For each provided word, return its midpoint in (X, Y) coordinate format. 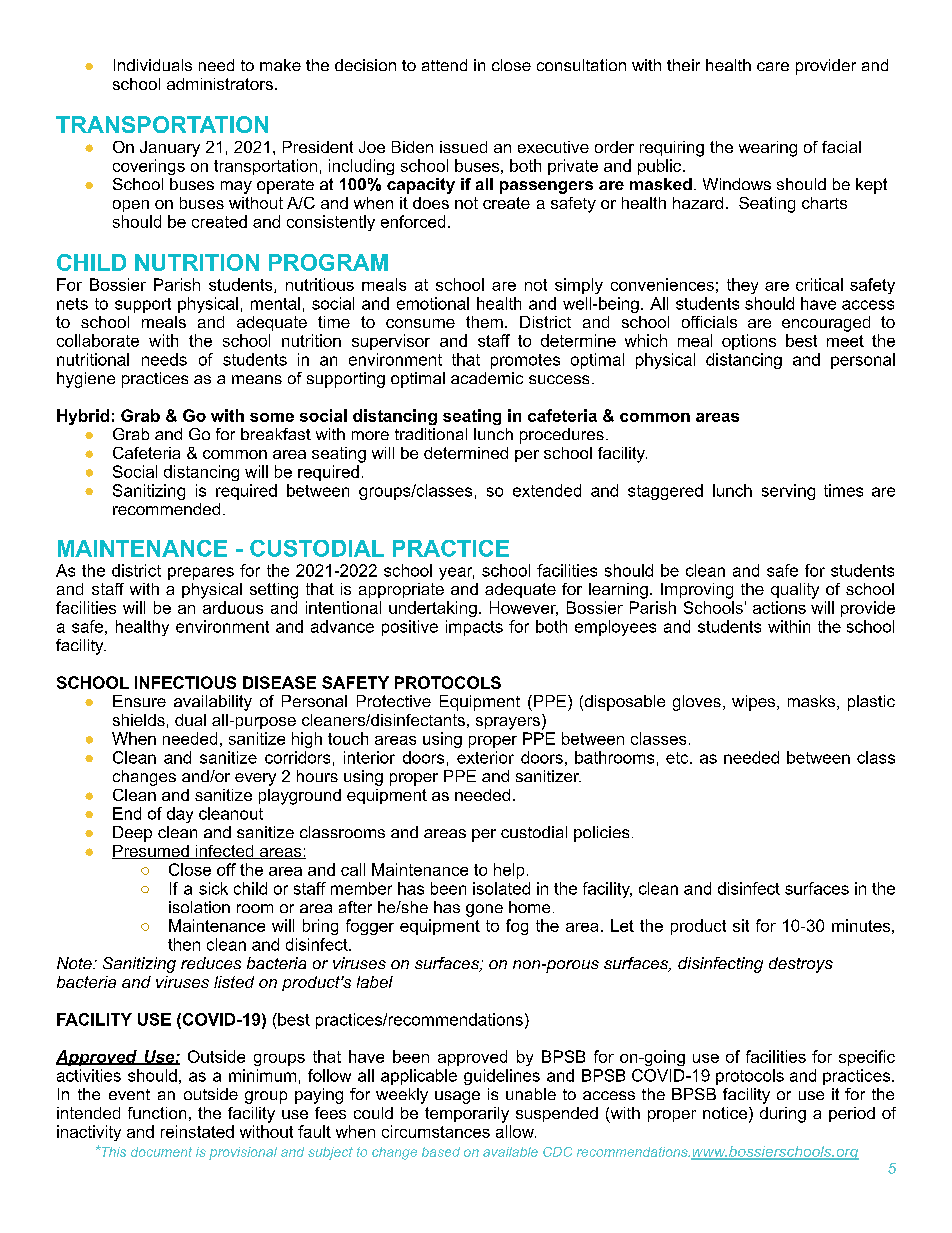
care (773, 66)
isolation (199, 907)
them (484, 322)
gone (484, 910)
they (742, 286)
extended (547, 490)
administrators (220, 84)
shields (139, 720)
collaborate (98, 340)
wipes (755, 703)
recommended (166, 509)
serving (788, 492)
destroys (801, 965)
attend (444, 65)
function (157, 1113)
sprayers (508, 723)
